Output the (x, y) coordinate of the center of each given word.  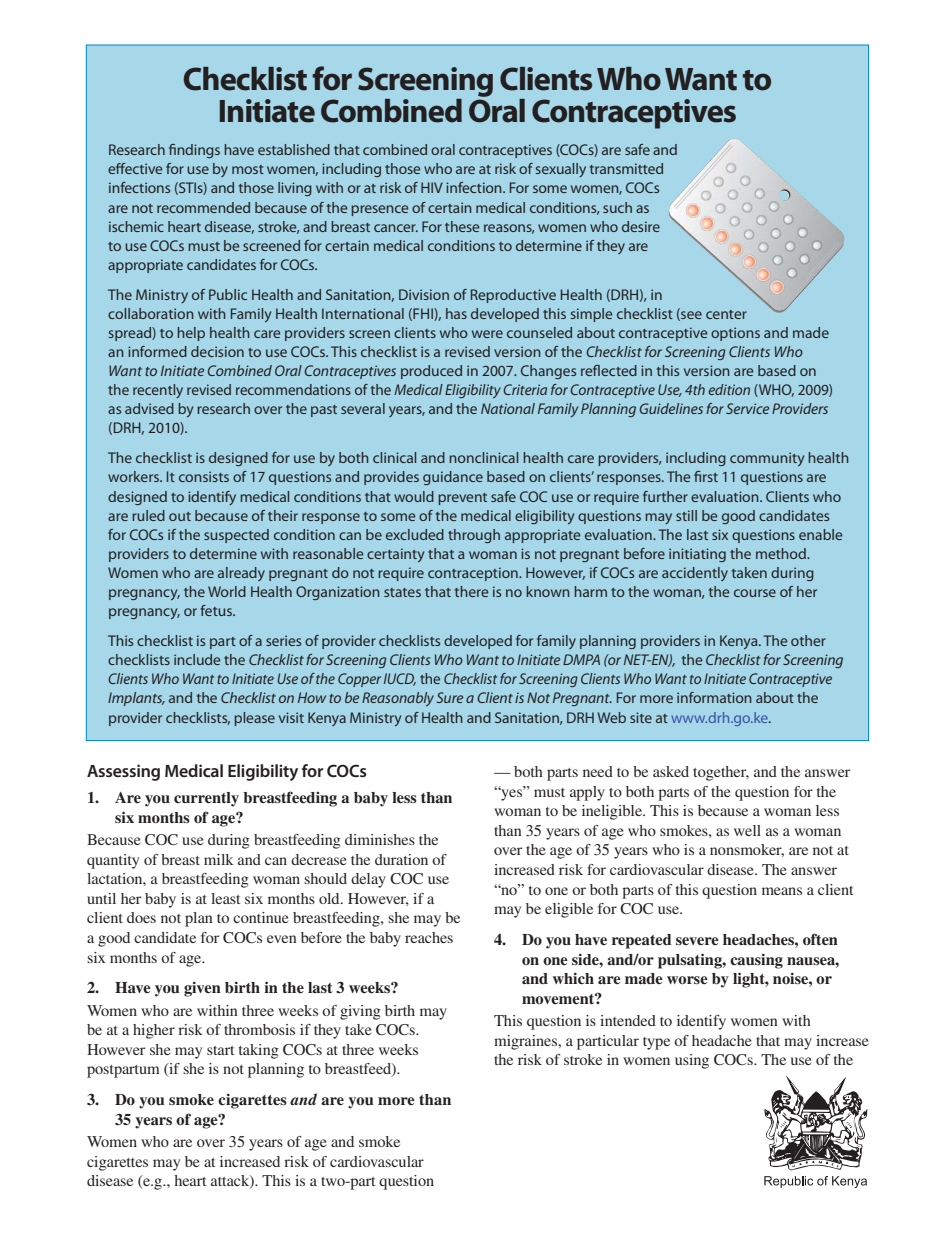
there (472, 591)
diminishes (380, 839)
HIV (432, 187)
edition (729, 389)
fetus (217, 610)
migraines (527, 1042)
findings (194, 151)
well (747, 830)
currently (206, 799)
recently (158, 391)
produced (431, 372)
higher (154, 1031)
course (755, 593)
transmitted (626, 168)
